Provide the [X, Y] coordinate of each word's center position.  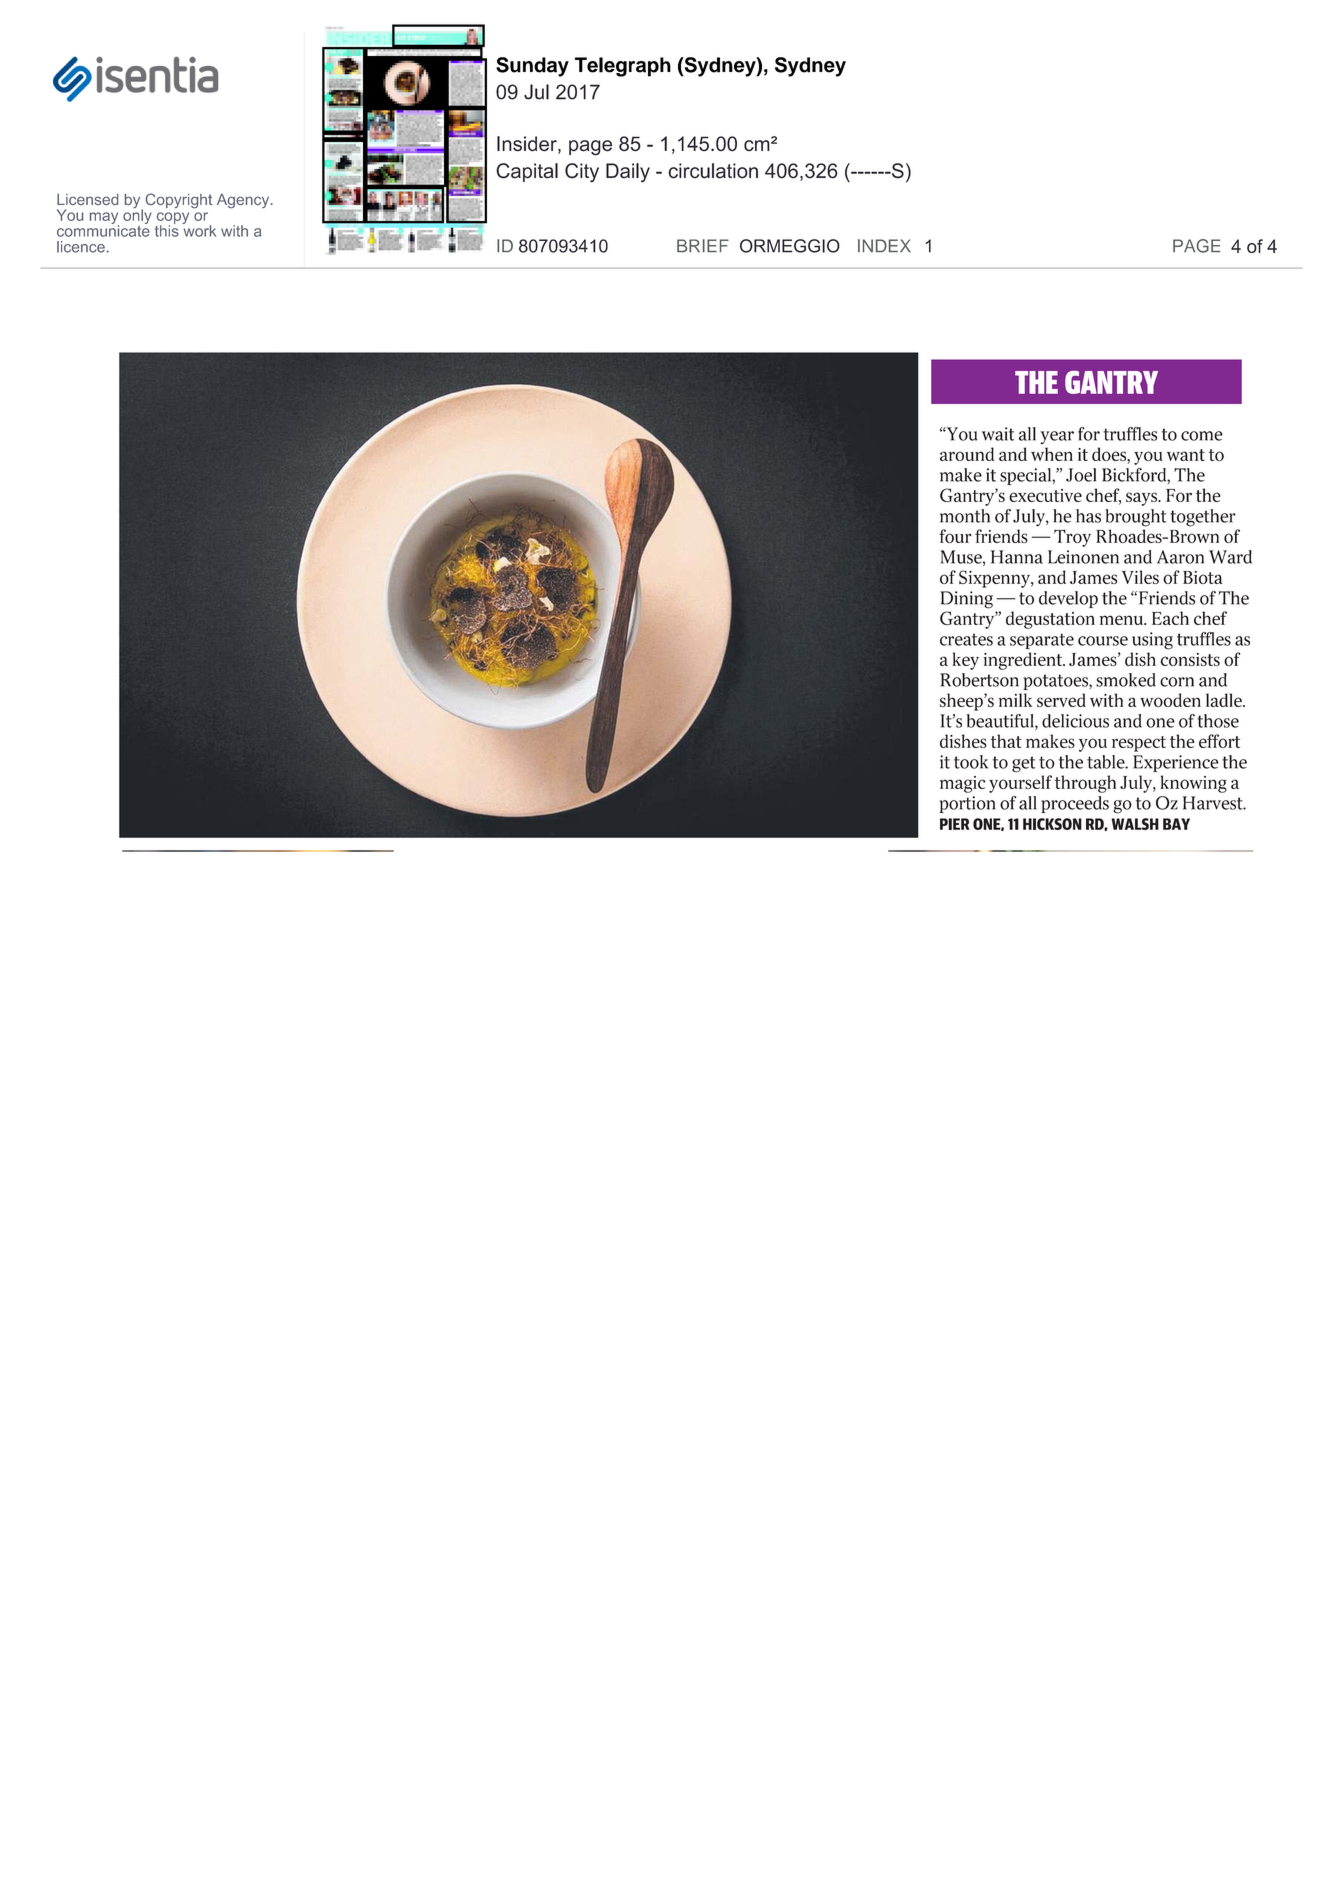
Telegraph [623, 67]
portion [967, 804]
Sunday [532, 67]
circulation [713, 171]
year [1057, 437]
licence [81, 247]
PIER [955, 824]
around [967, 454]
